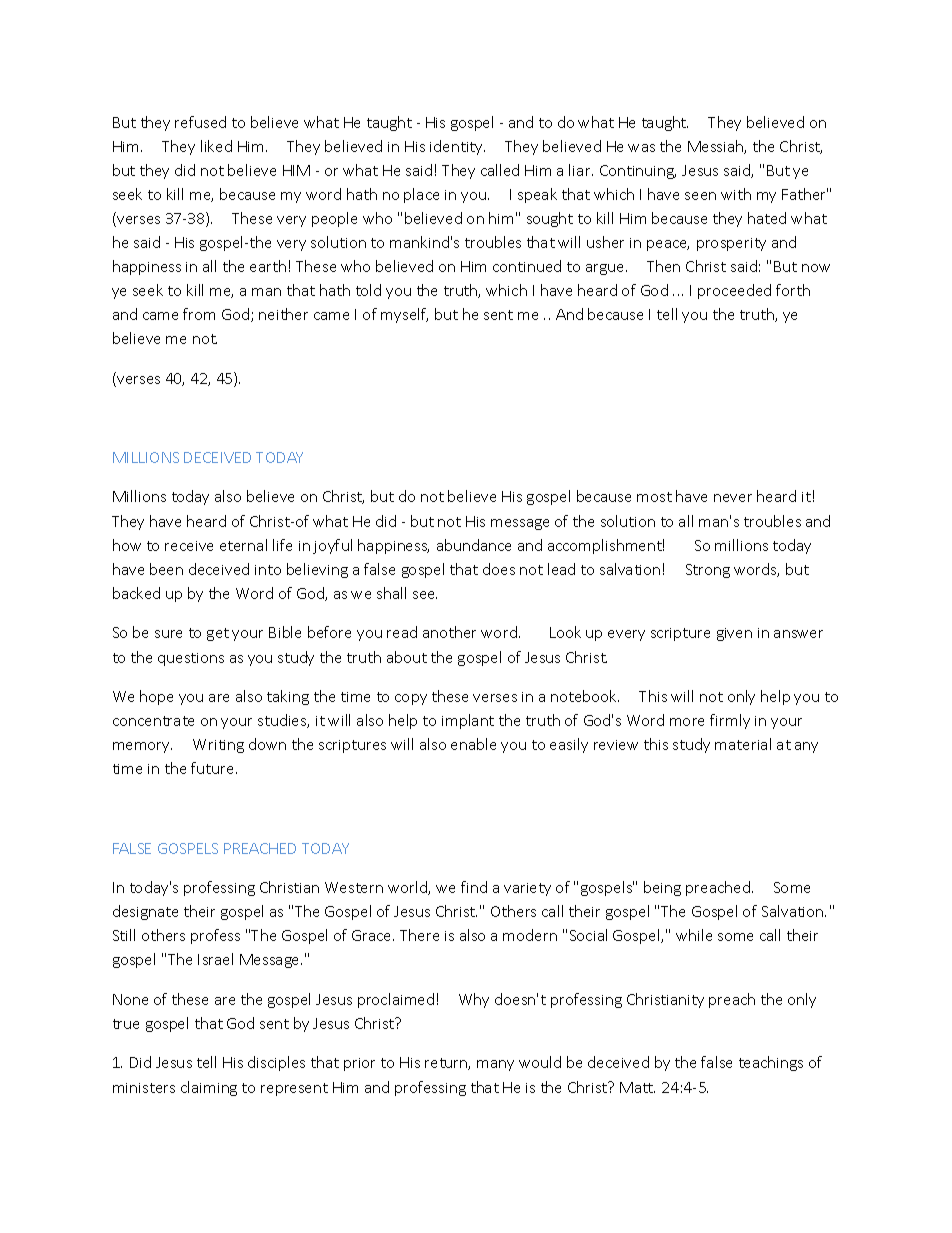  What do you see at coordinates (209, 1088) in the image?
I see `claiming` at bounding box center [209, 1088].
